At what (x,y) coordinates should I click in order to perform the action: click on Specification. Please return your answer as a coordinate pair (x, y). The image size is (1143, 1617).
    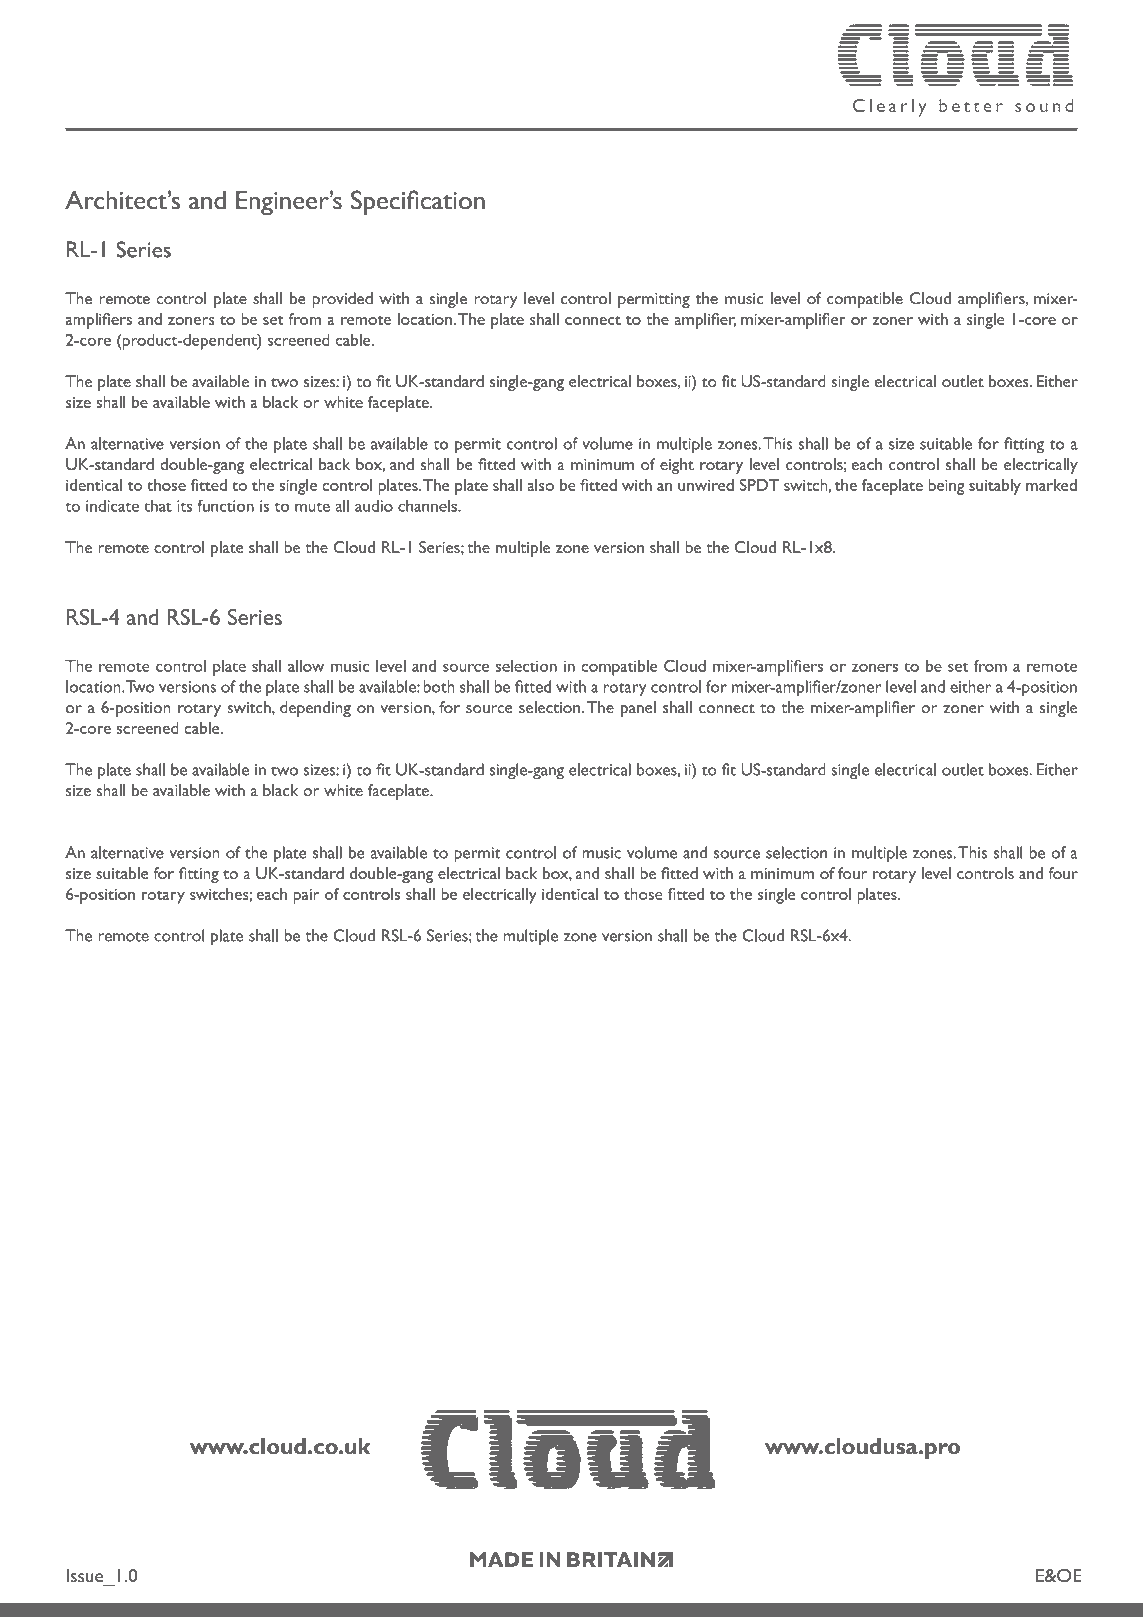
    Looking at the image, I should click on (418, 203).
